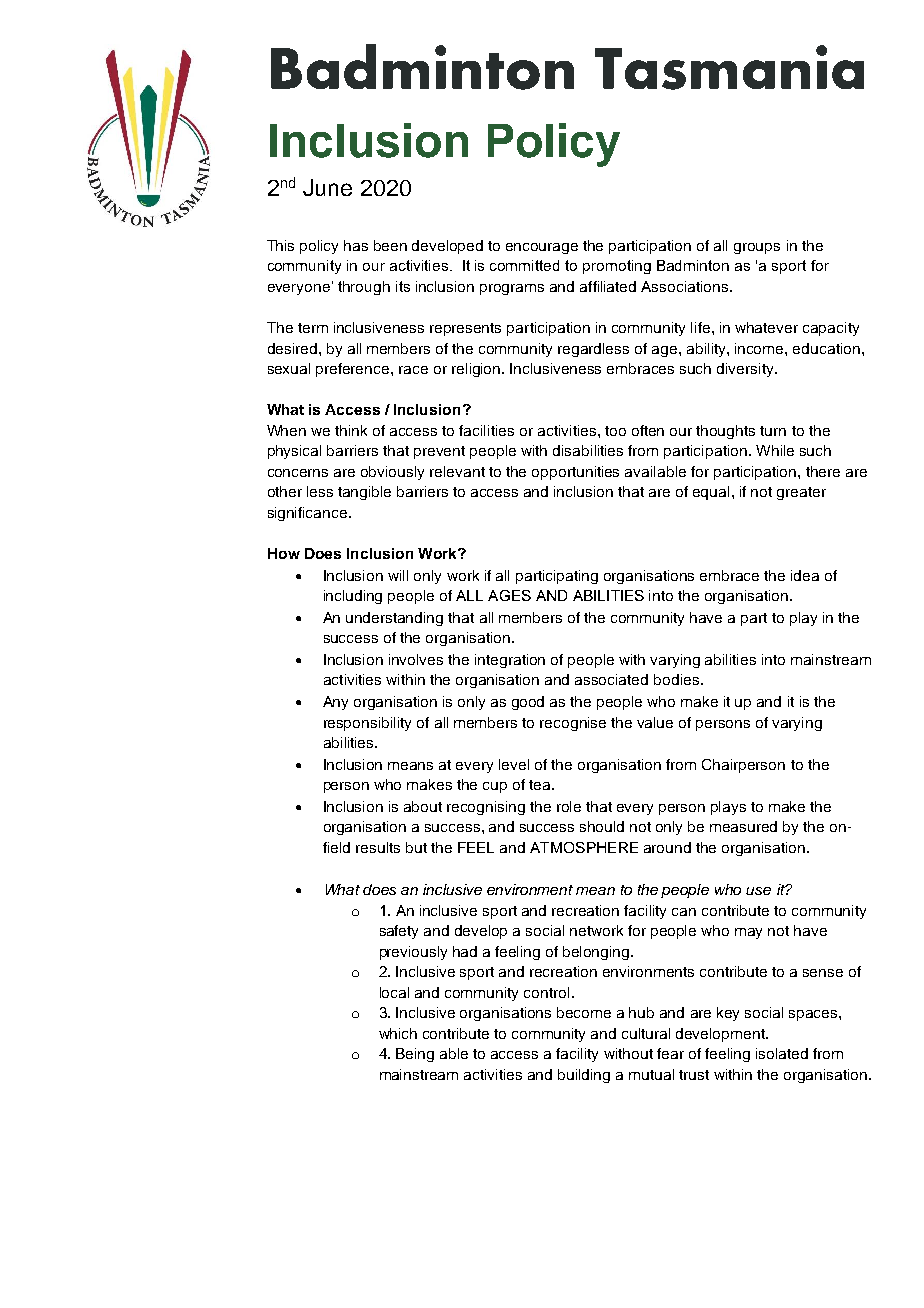 This image has height=1308, width=924. Describe the element at coordinates (398, 1033) in the image. I see `which` at that location.
